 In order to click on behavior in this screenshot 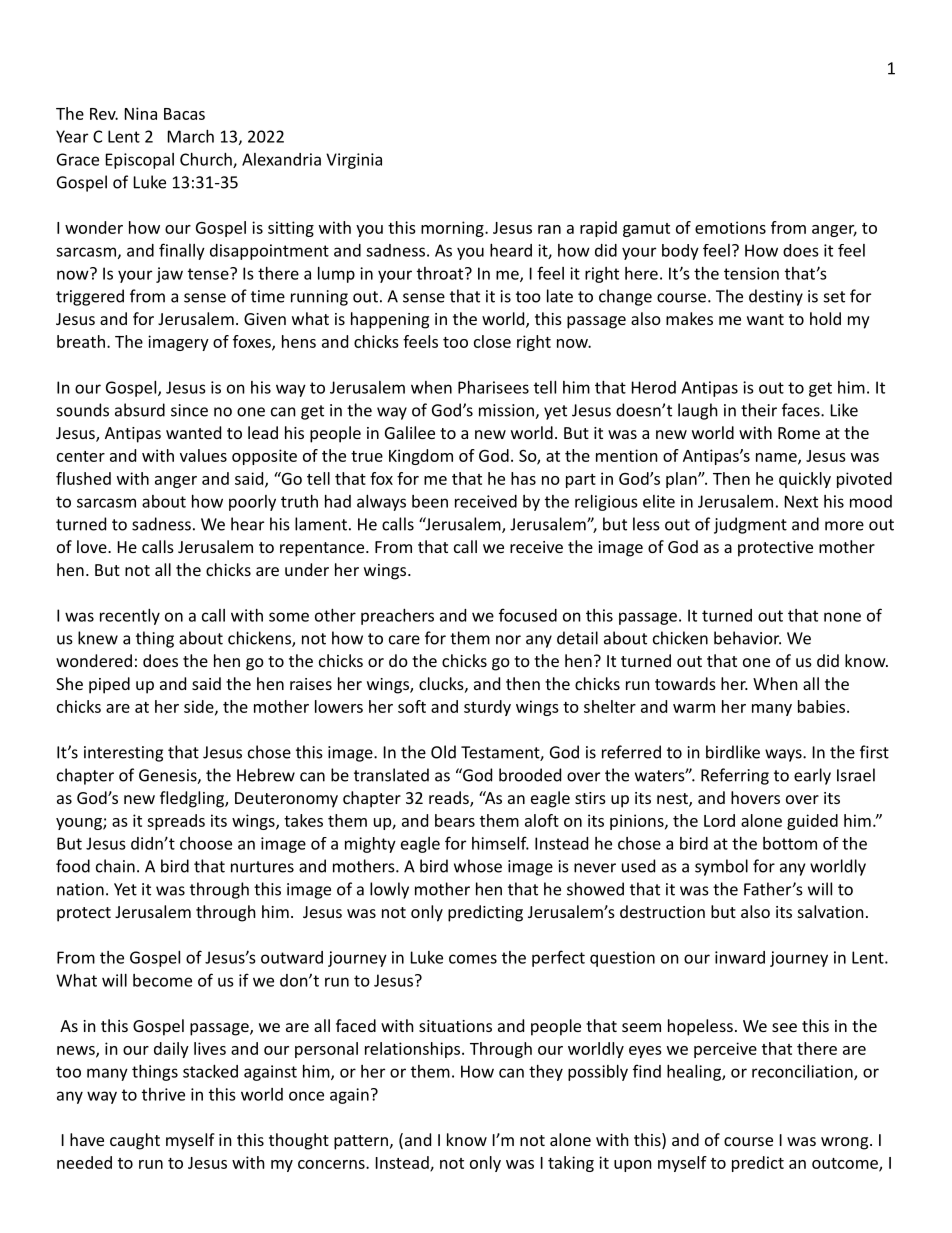, I will do `click(747, 638)`.
